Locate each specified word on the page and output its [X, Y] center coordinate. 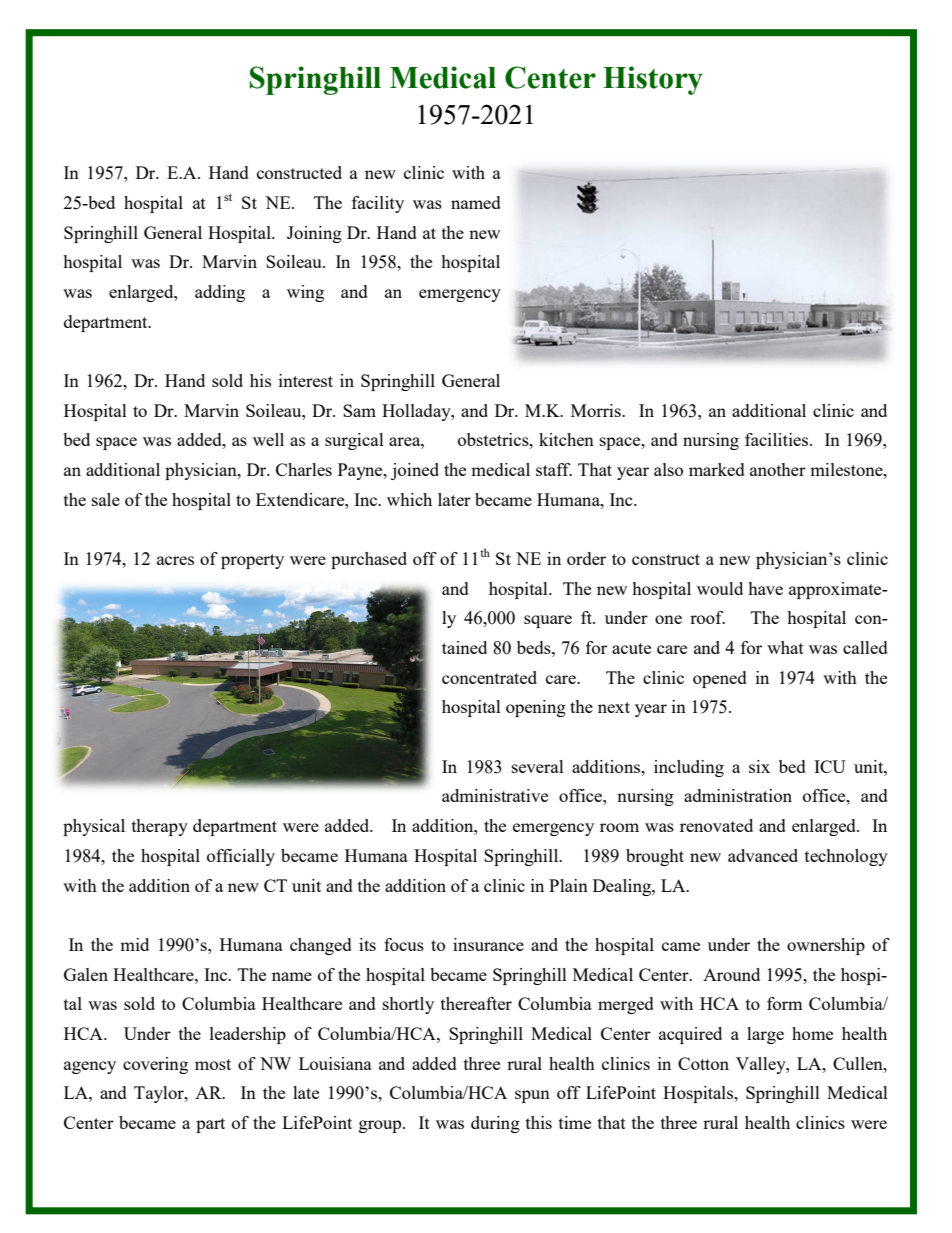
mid [134, 944]
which [409, 499]
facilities [778, 439]
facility [378, 204]
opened [720, 679]
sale [106, 499]
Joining [314, 234]
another [778, 469]
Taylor [160, 1094]
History [653, 80]
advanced [763, 855]
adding [220, 293]
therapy [160, 827]
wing [305, 293]
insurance [488, 944]
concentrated [489, 677]
